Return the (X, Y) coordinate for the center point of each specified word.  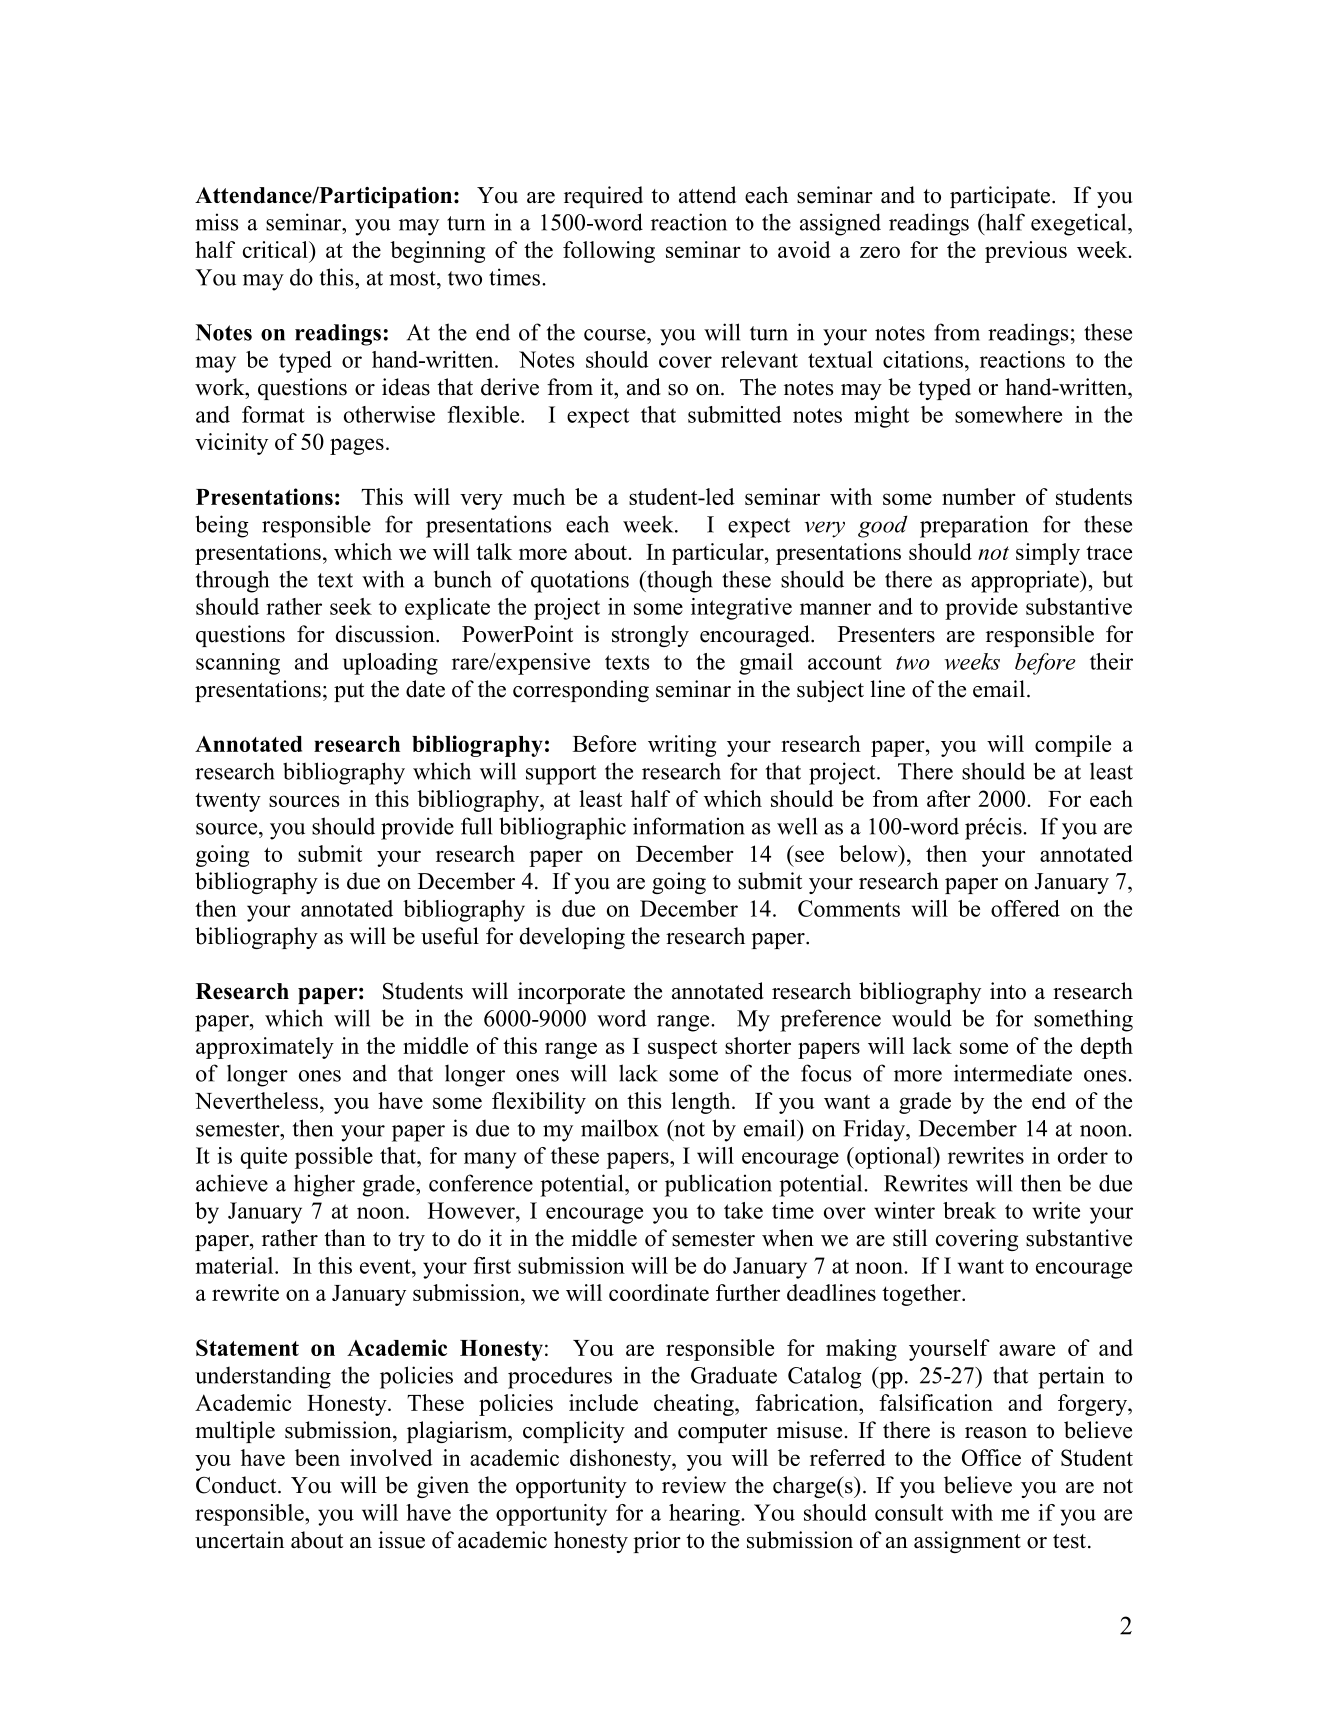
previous (1026, 252)
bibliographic (562, 828)
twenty (228, 802)
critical (276, 249)
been (317, 1457)
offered (1025, 908)
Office (991, 1457)
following (609, 252)
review (694, 1485)
